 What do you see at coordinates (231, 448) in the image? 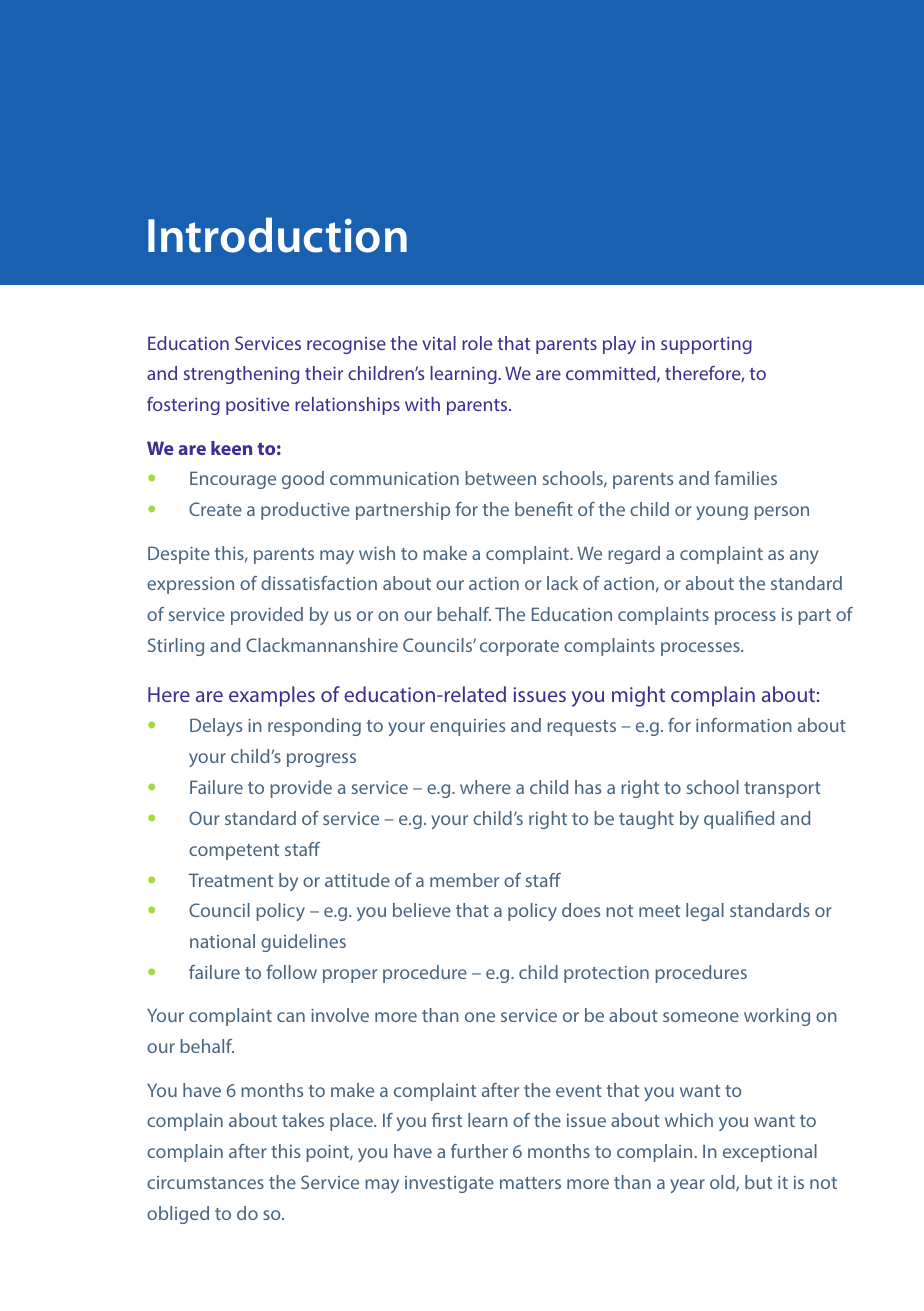
I see `keen` at bounding box center [231, 448].
